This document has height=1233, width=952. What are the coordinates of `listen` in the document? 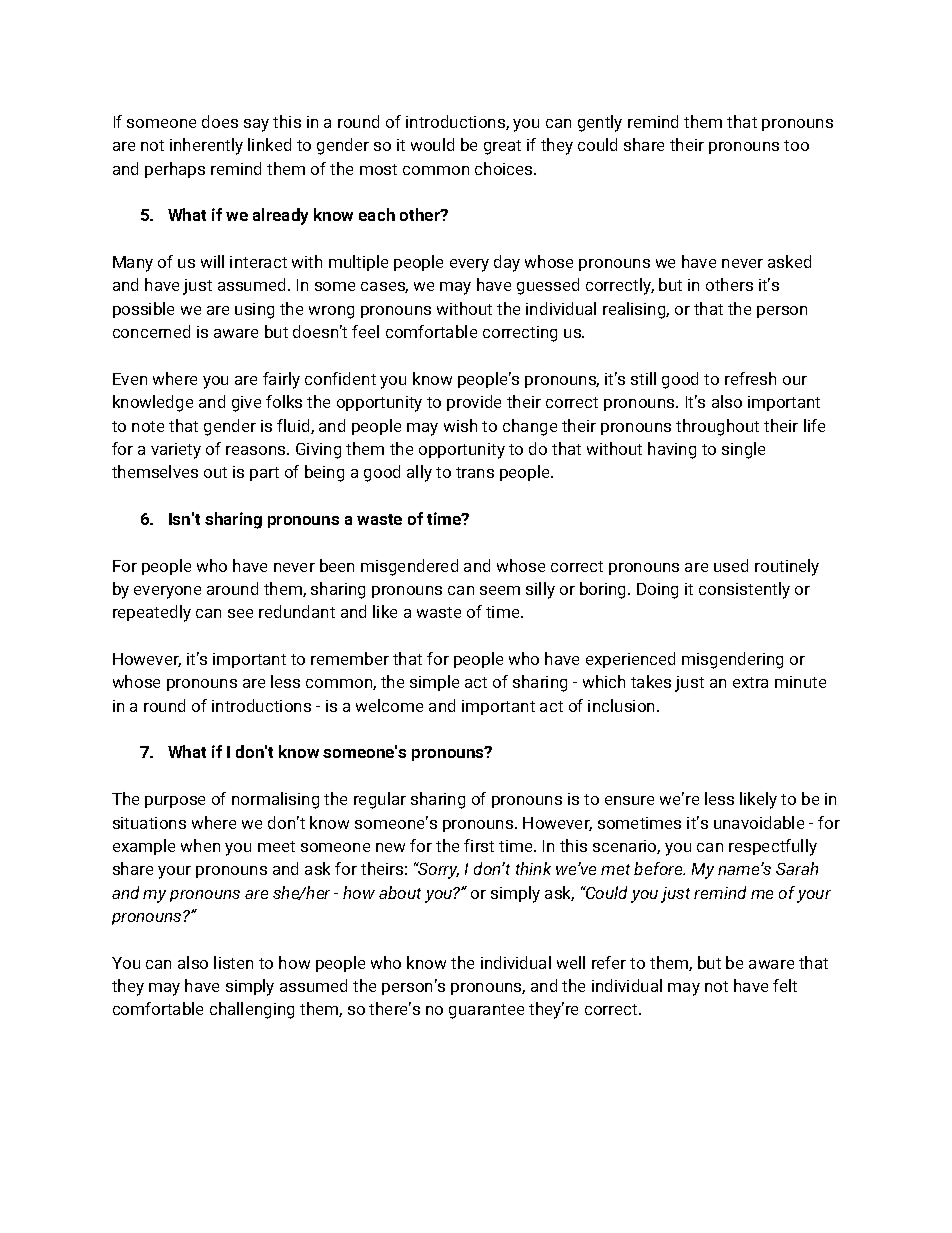 It's located at (233, 962).
